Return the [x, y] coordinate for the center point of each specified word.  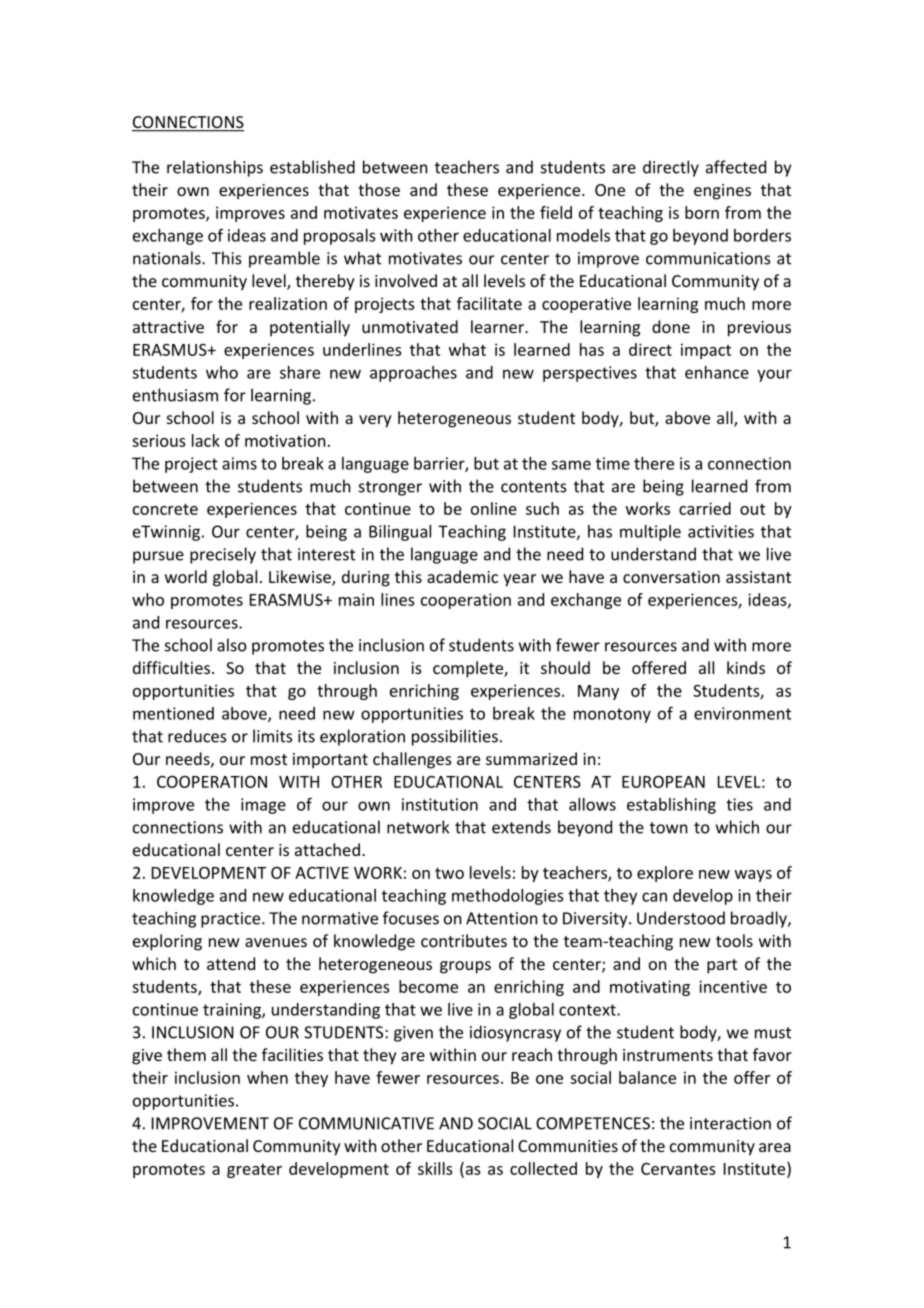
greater [254, 1171]
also [232, 645]
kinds [746, 667]
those [379, 189]
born [702, 212]
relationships [215, 168]
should [565, 667]
